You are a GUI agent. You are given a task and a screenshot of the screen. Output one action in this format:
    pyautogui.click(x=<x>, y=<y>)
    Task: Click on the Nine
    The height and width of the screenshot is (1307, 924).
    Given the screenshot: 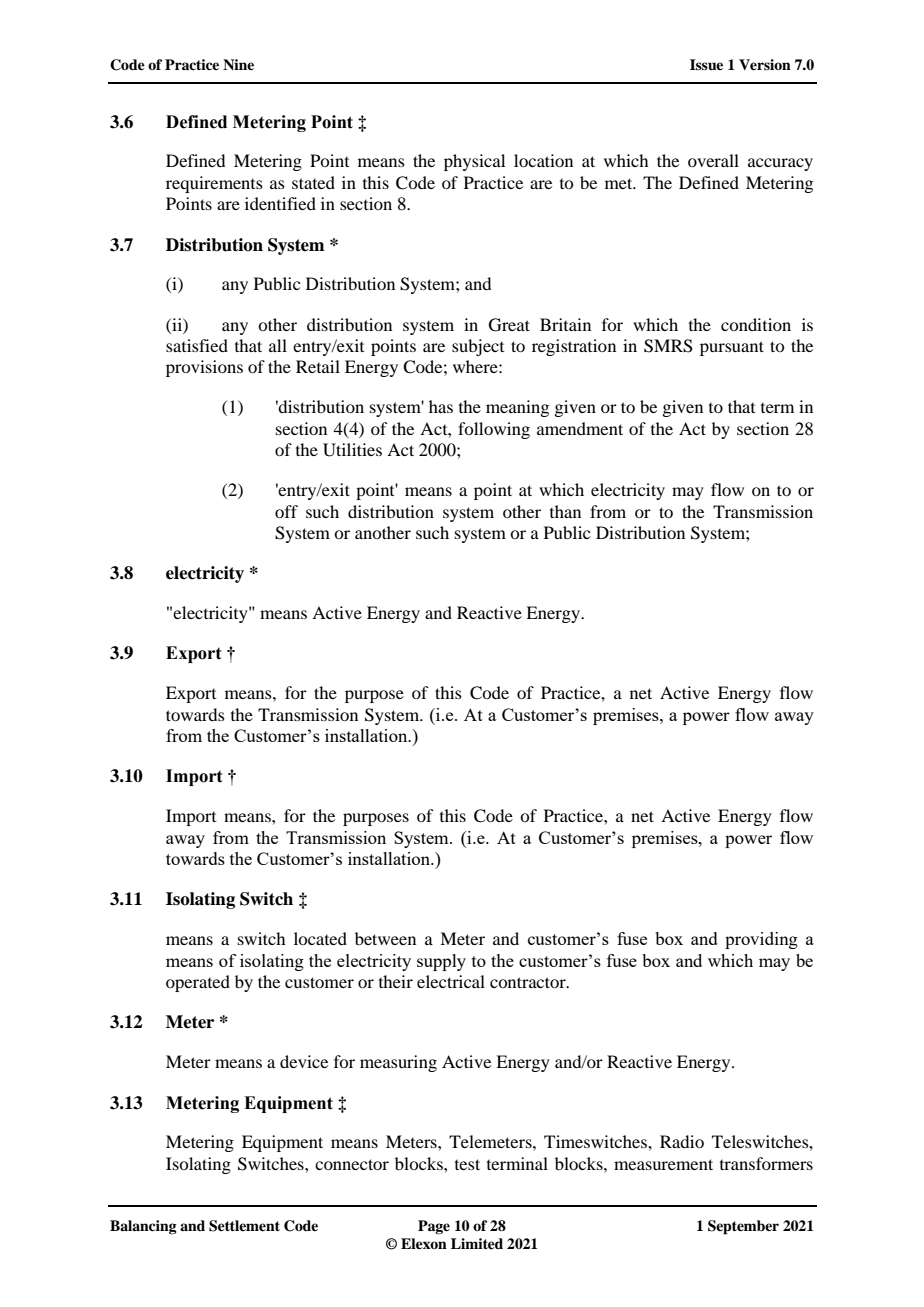 What is the action you would take?
    pyautogui.click(x=238, y=64)
